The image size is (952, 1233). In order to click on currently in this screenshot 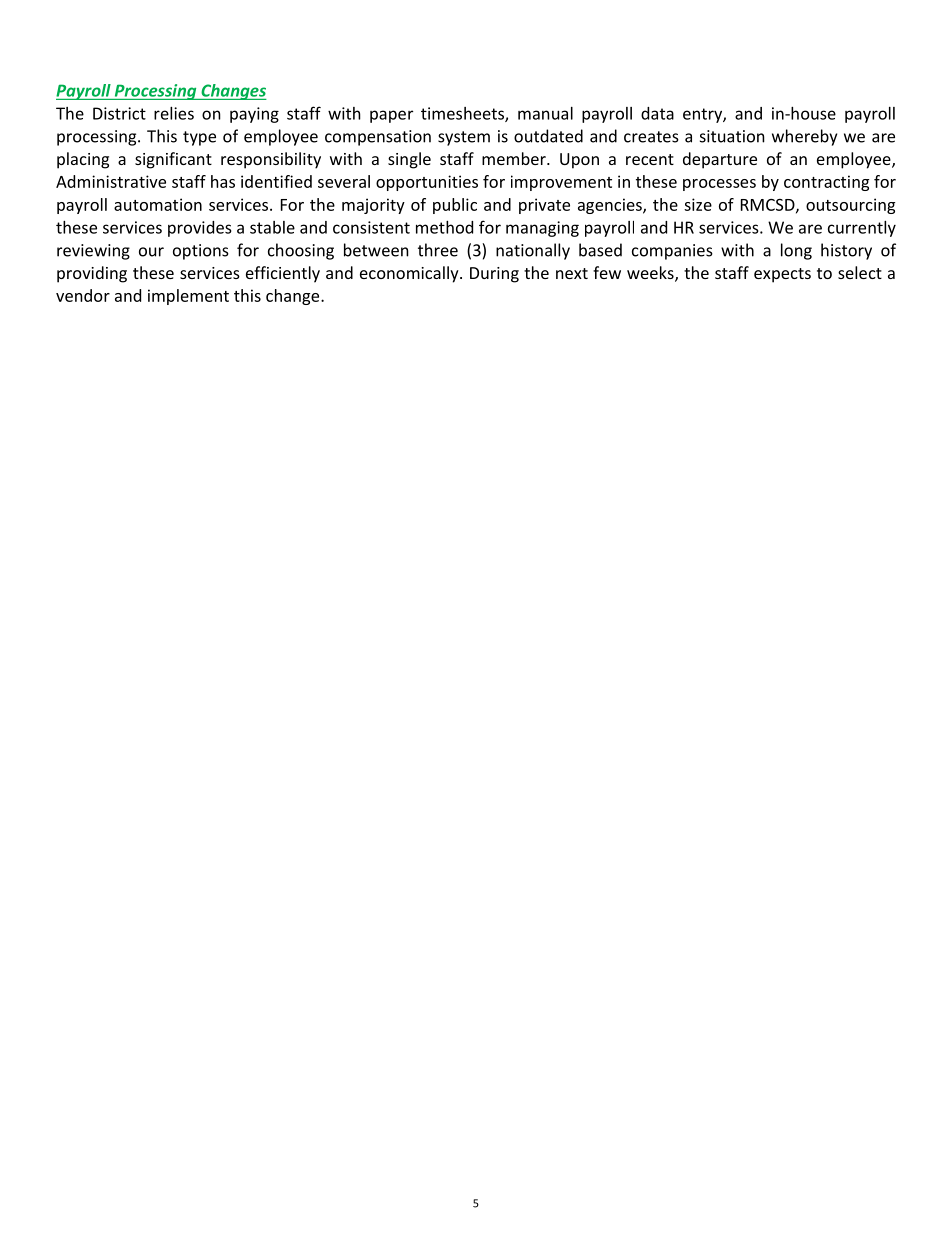, I will do `click(862, 229)`.
